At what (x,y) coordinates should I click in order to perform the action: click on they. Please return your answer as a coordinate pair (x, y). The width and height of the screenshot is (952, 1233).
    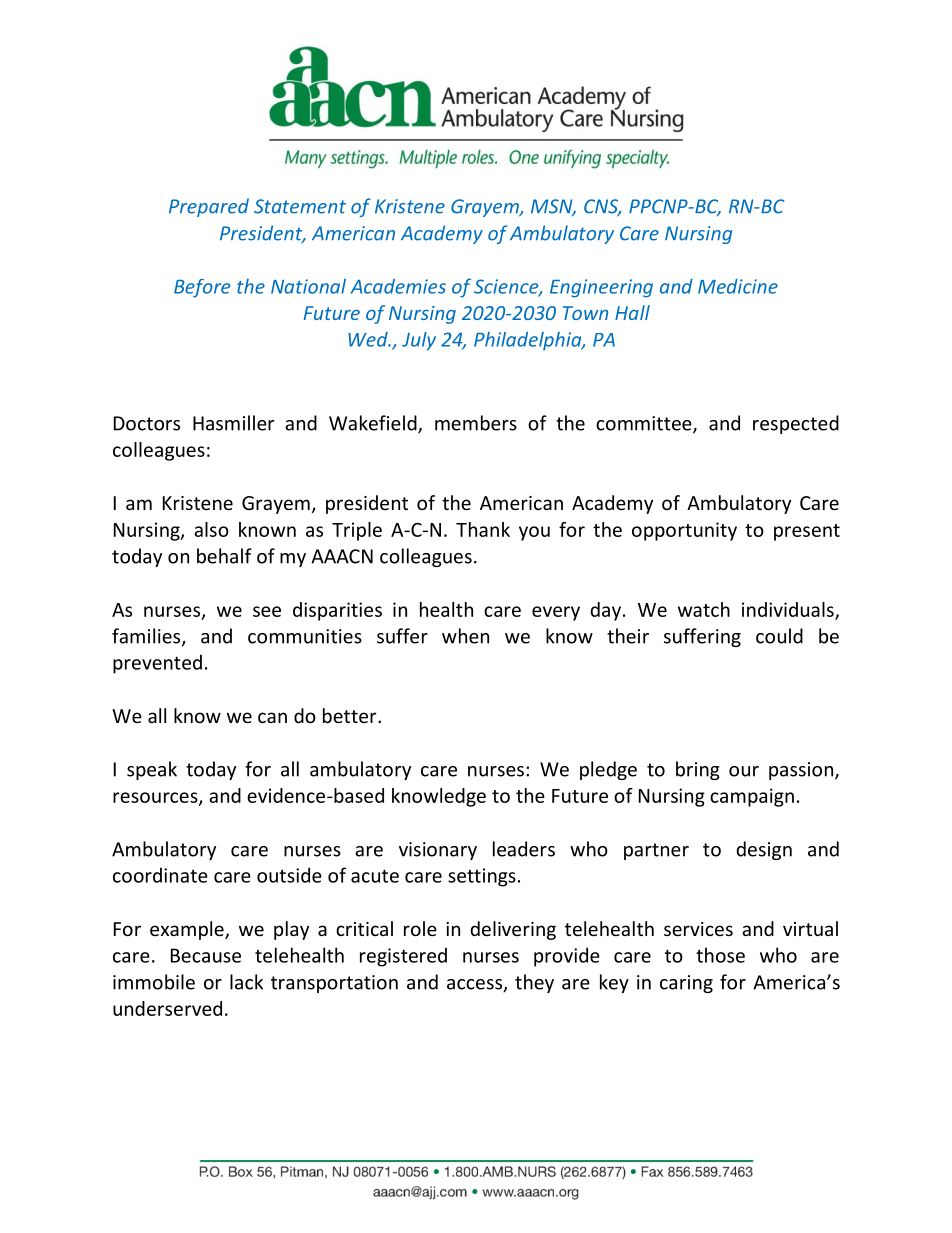
    Looking at the image, I should click on (534, 983).
